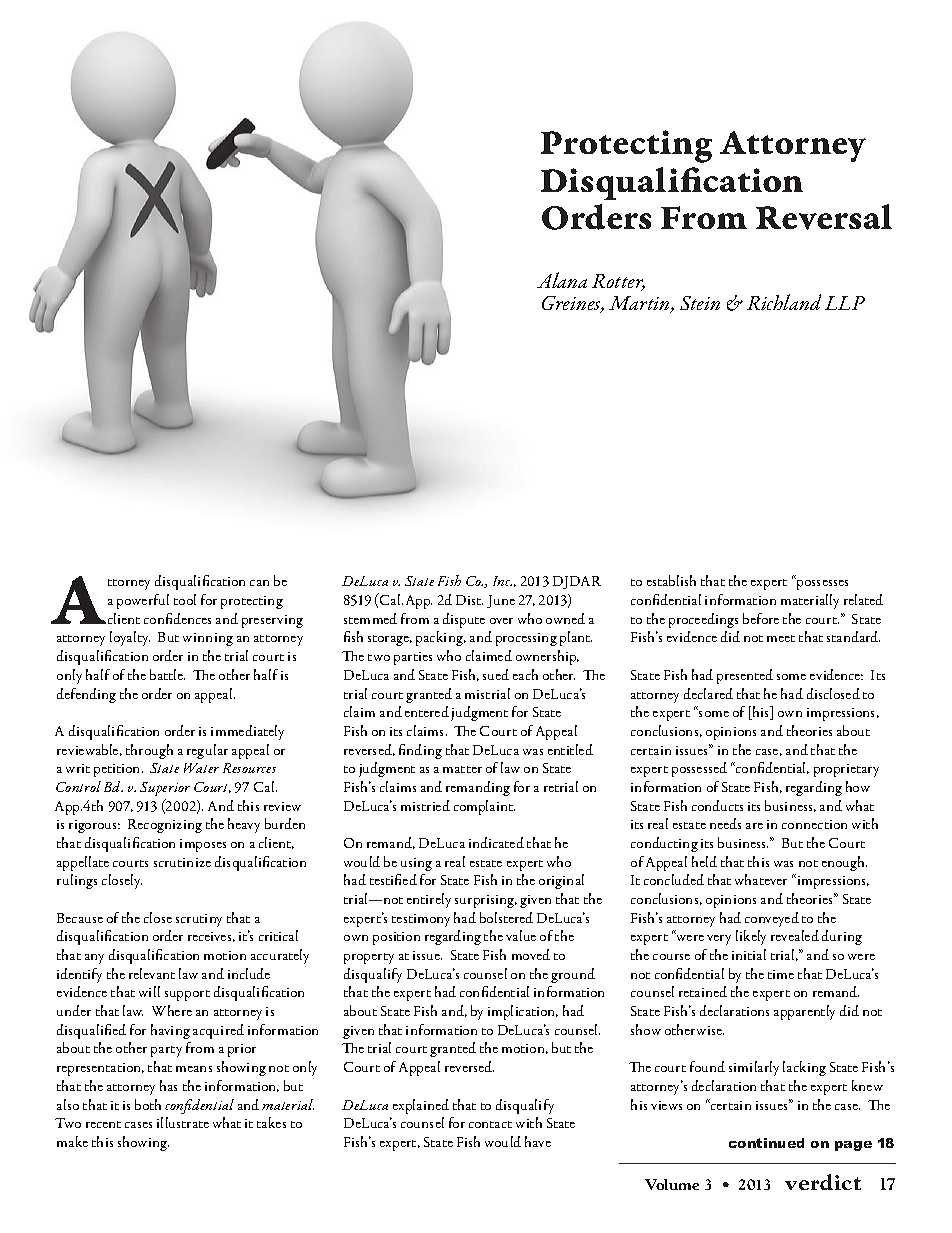 The width and height of the screenshot is (952, 1233). I want to click on connection, so click(814, 824).
